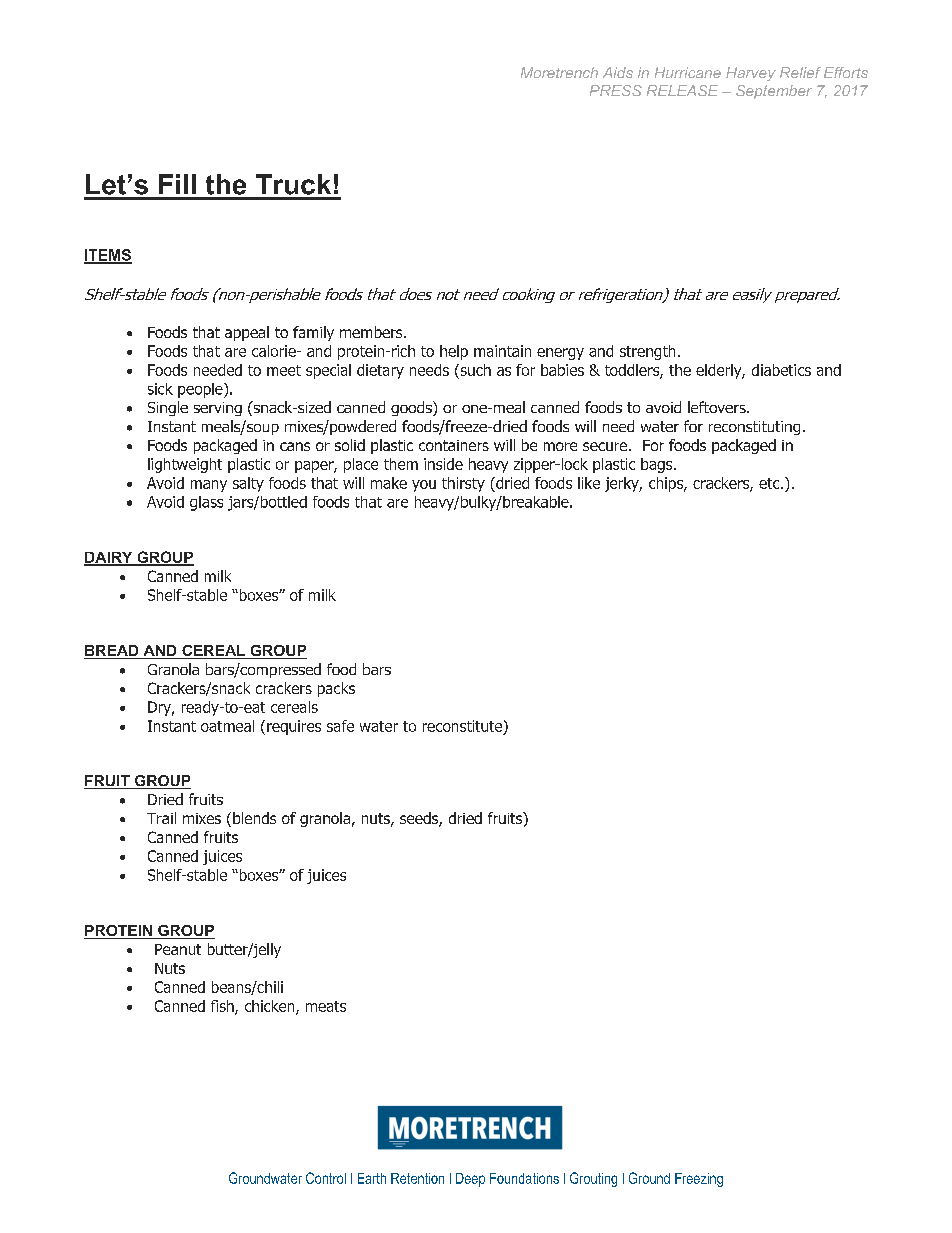 The width and height of the image is (952, 1233). What do you see at coordinates (770, 483) in the image?
I see `etc` at bounding box center [770, 483].
